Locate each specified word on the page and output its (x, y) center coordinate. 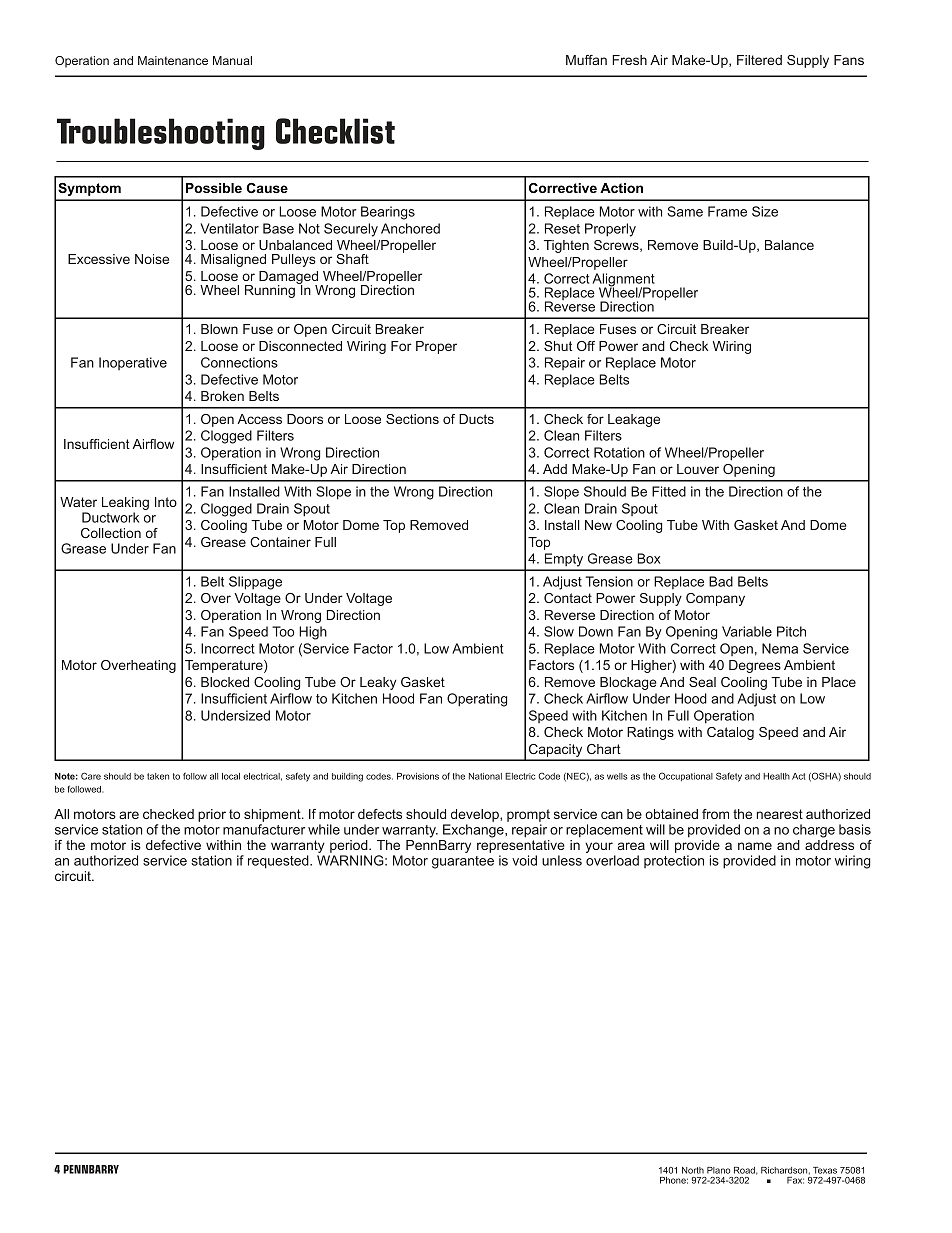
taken (158, 776)
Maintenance (173, 60)
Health (776, 776)
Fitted (669, 491)
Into (166, 502)
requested (279, 862)
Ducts (476, 419)
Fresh (629, 60)
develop (474, 817)
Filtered (759, 60)
